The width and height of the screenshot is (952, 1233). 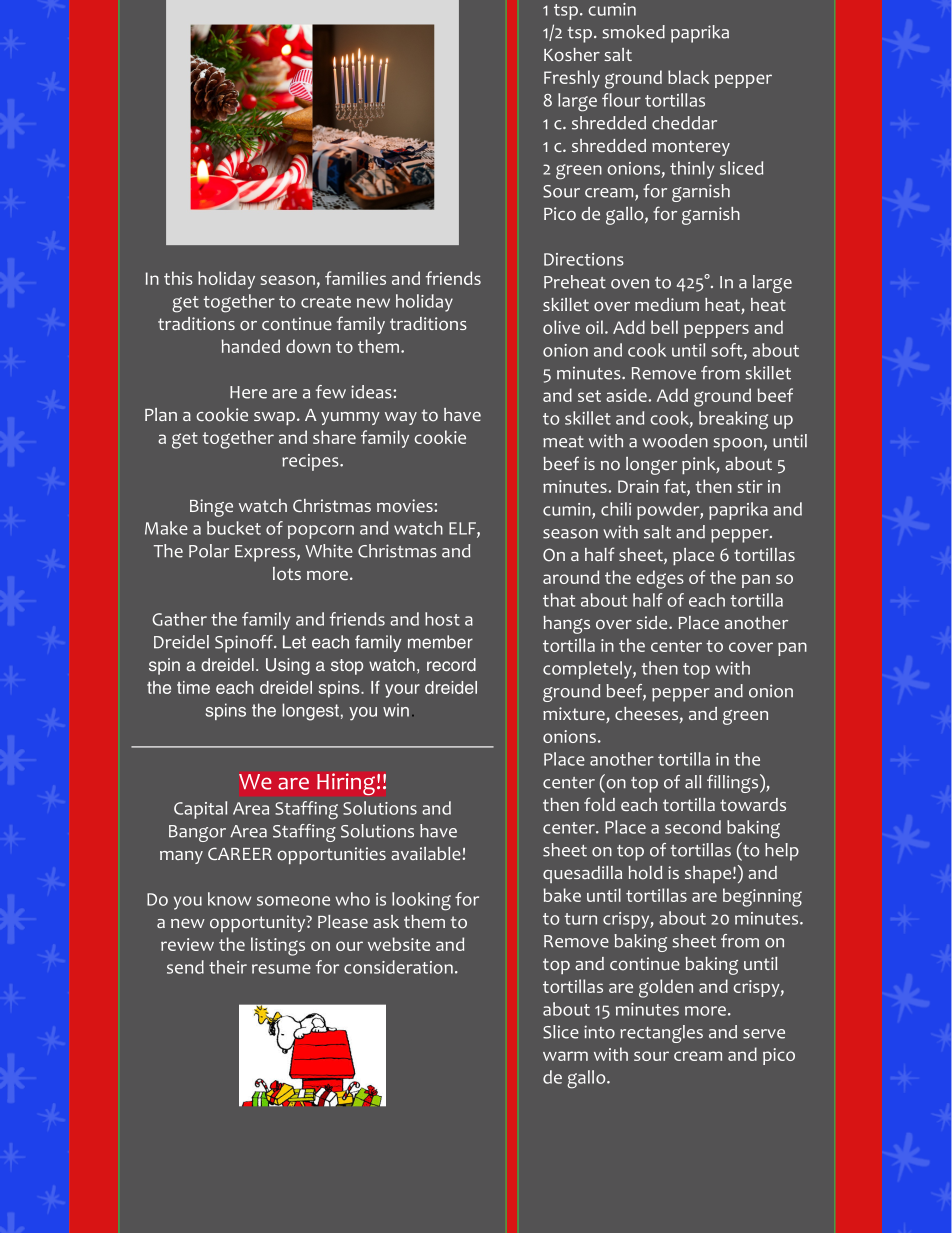 What do you see at coordinates (209, 551) in the screenshot?
I see `Polar` at bounding box center [209, 551].
